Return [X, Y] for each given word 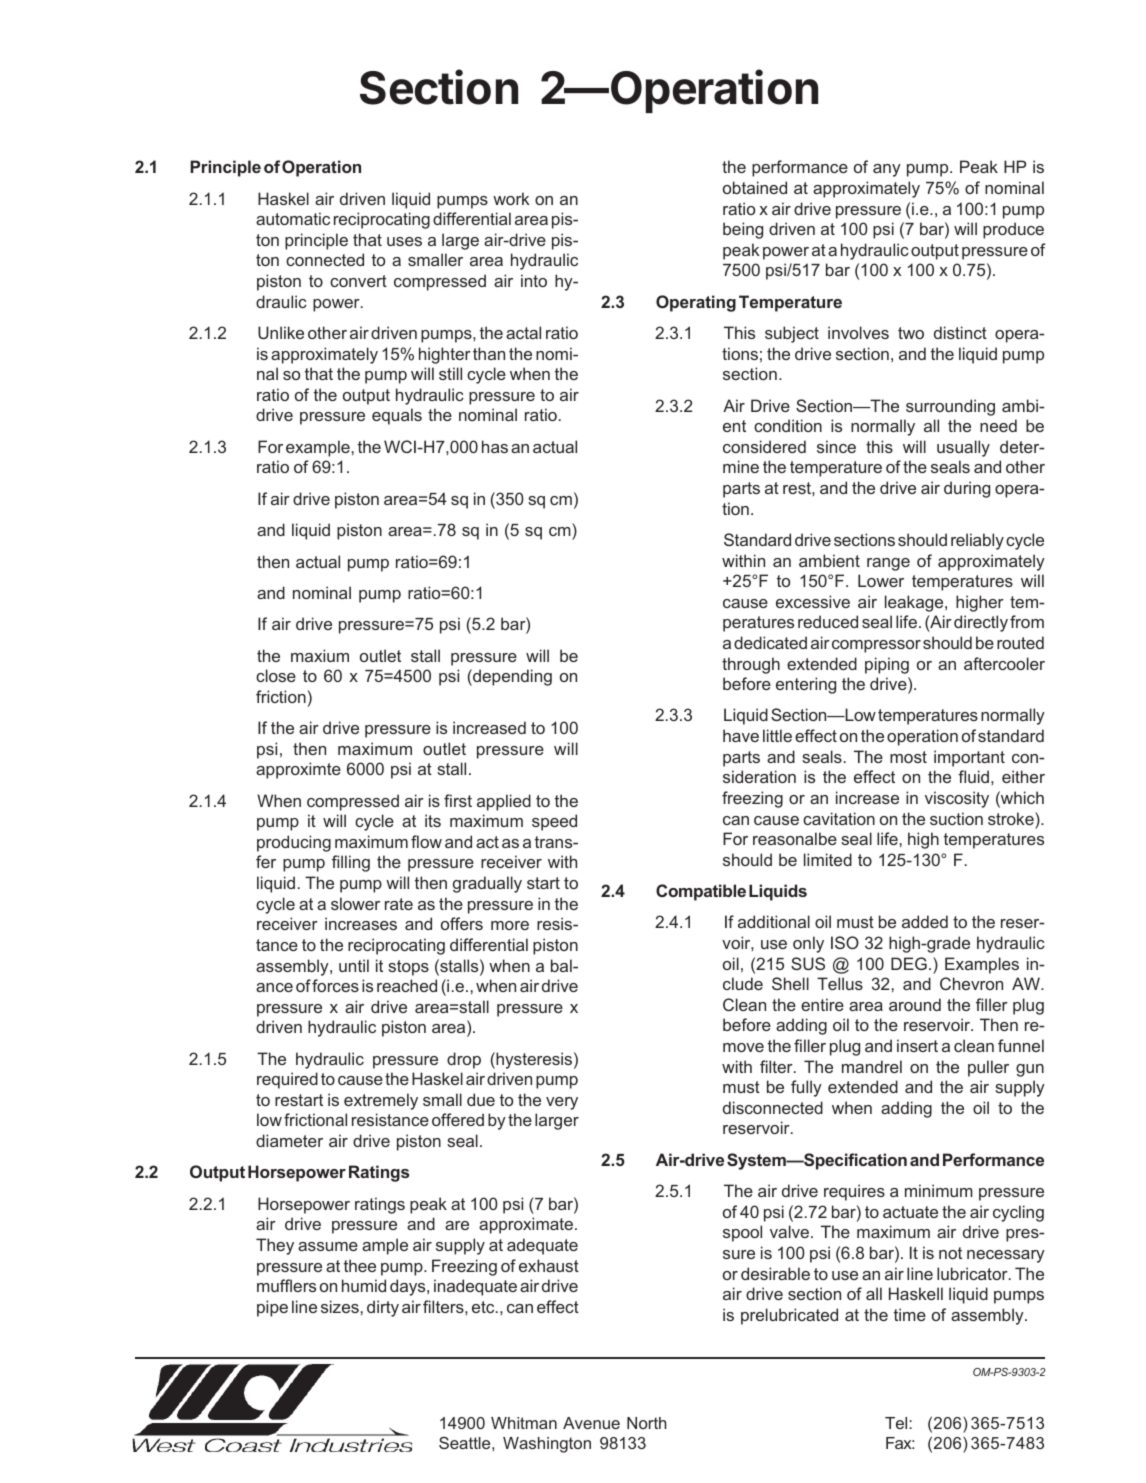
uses [404, 241]
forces [335, 985]
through [751, 665]
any [887, 170]
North [647, 1423]
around [915, 1004]
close [276, 675]
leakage [915, 603]
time [910, 1314]
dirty [383, 1308]
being [743, 230]
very [562, 1103]
